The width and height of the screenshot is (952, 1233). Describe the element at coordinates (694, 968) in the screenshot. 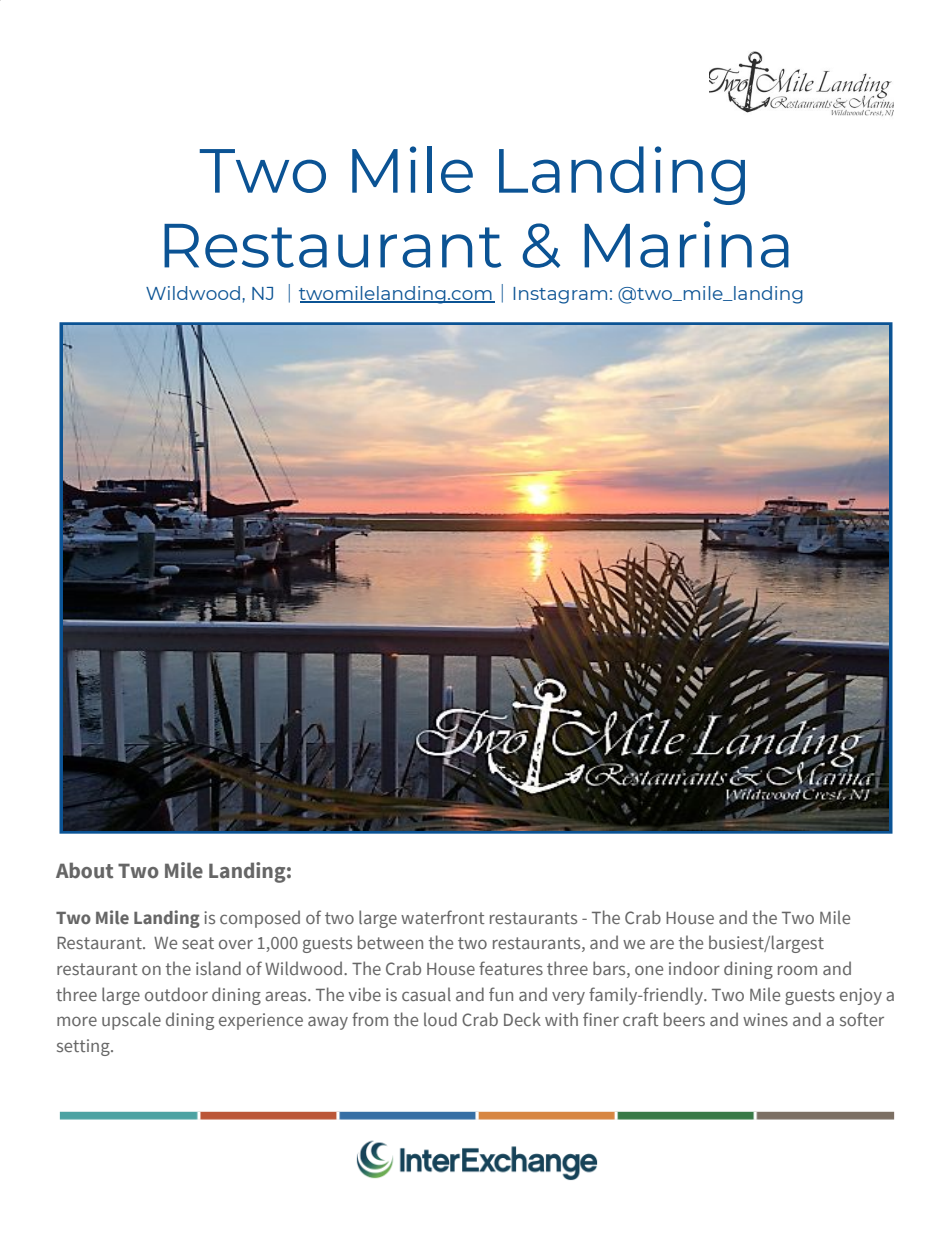

I see `indoor` at that location.
